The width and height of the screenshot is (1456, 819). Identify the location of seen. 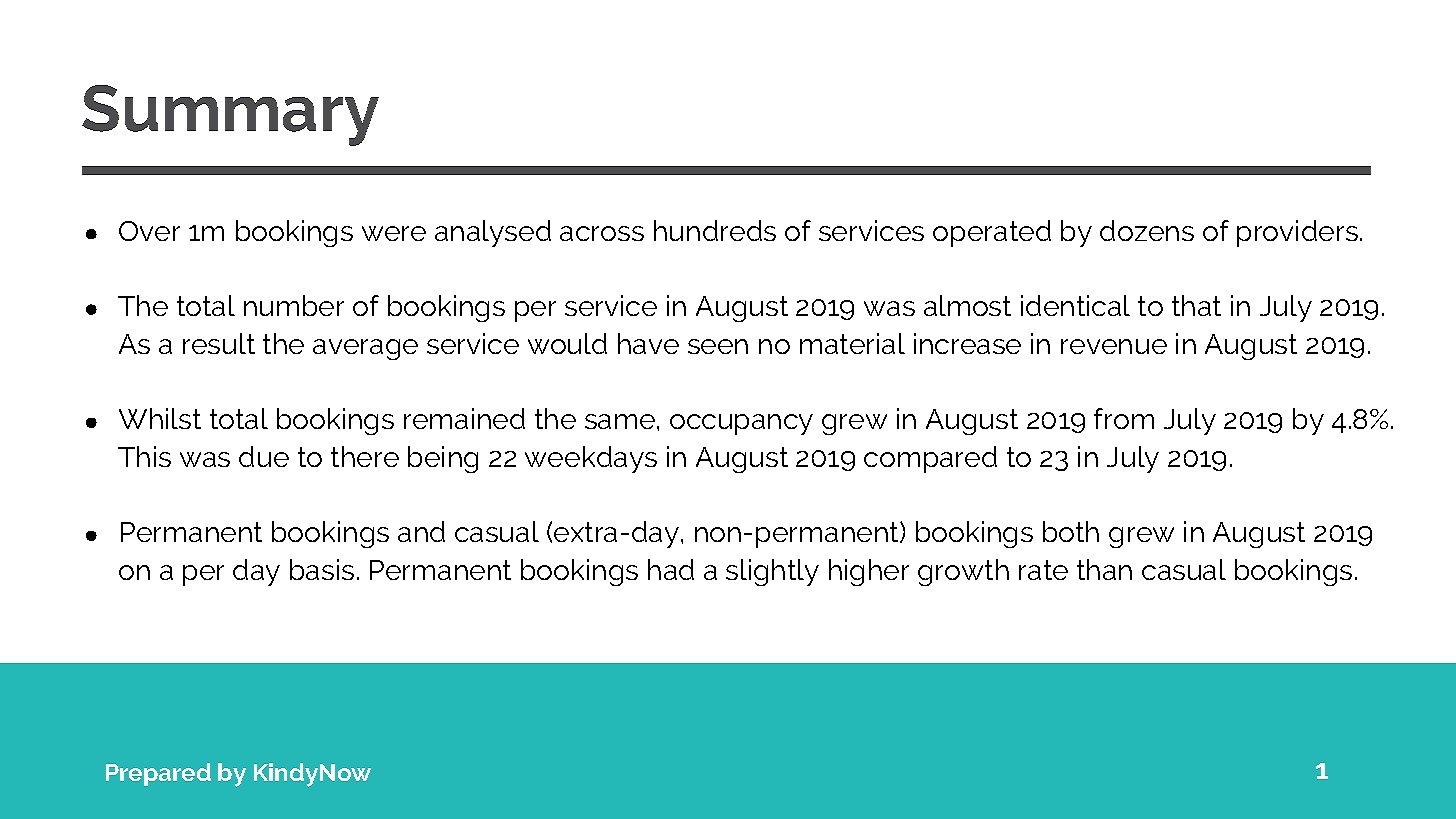
(718, 346).
